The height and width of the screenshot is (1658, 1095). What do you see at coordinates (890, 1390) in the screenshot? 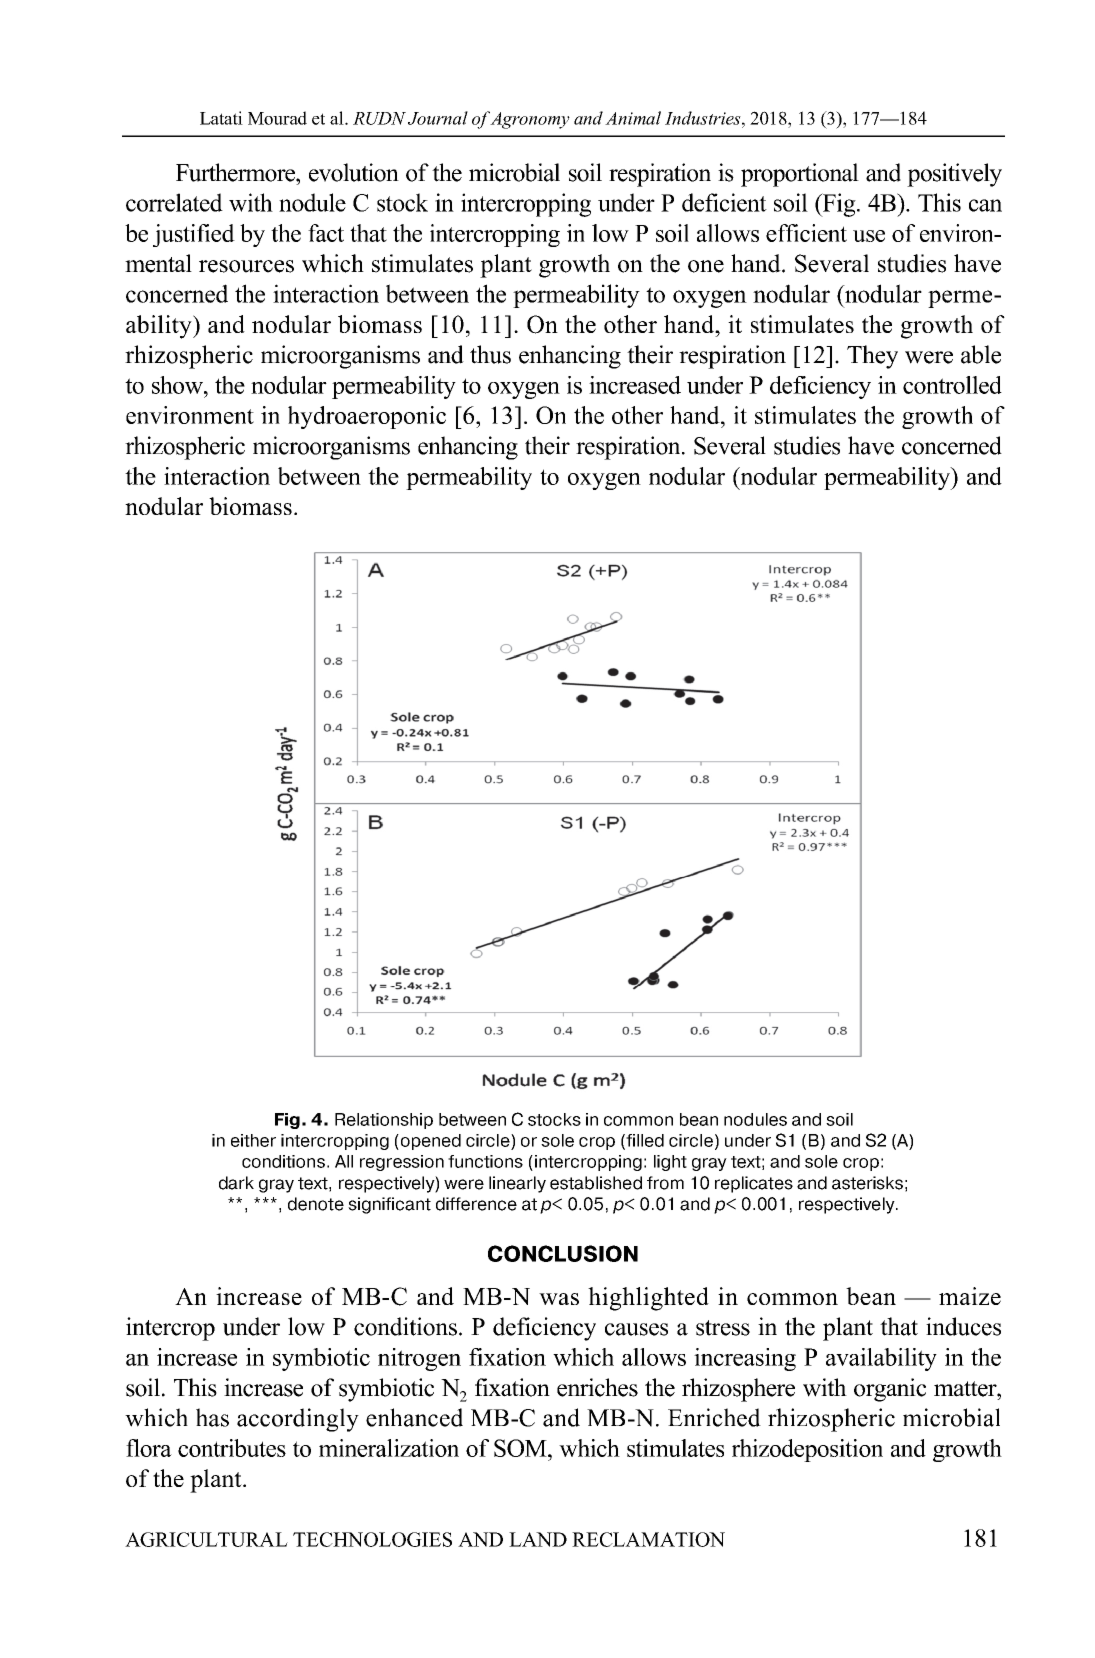
I see `organic` at bounding box center [890, 1390].
